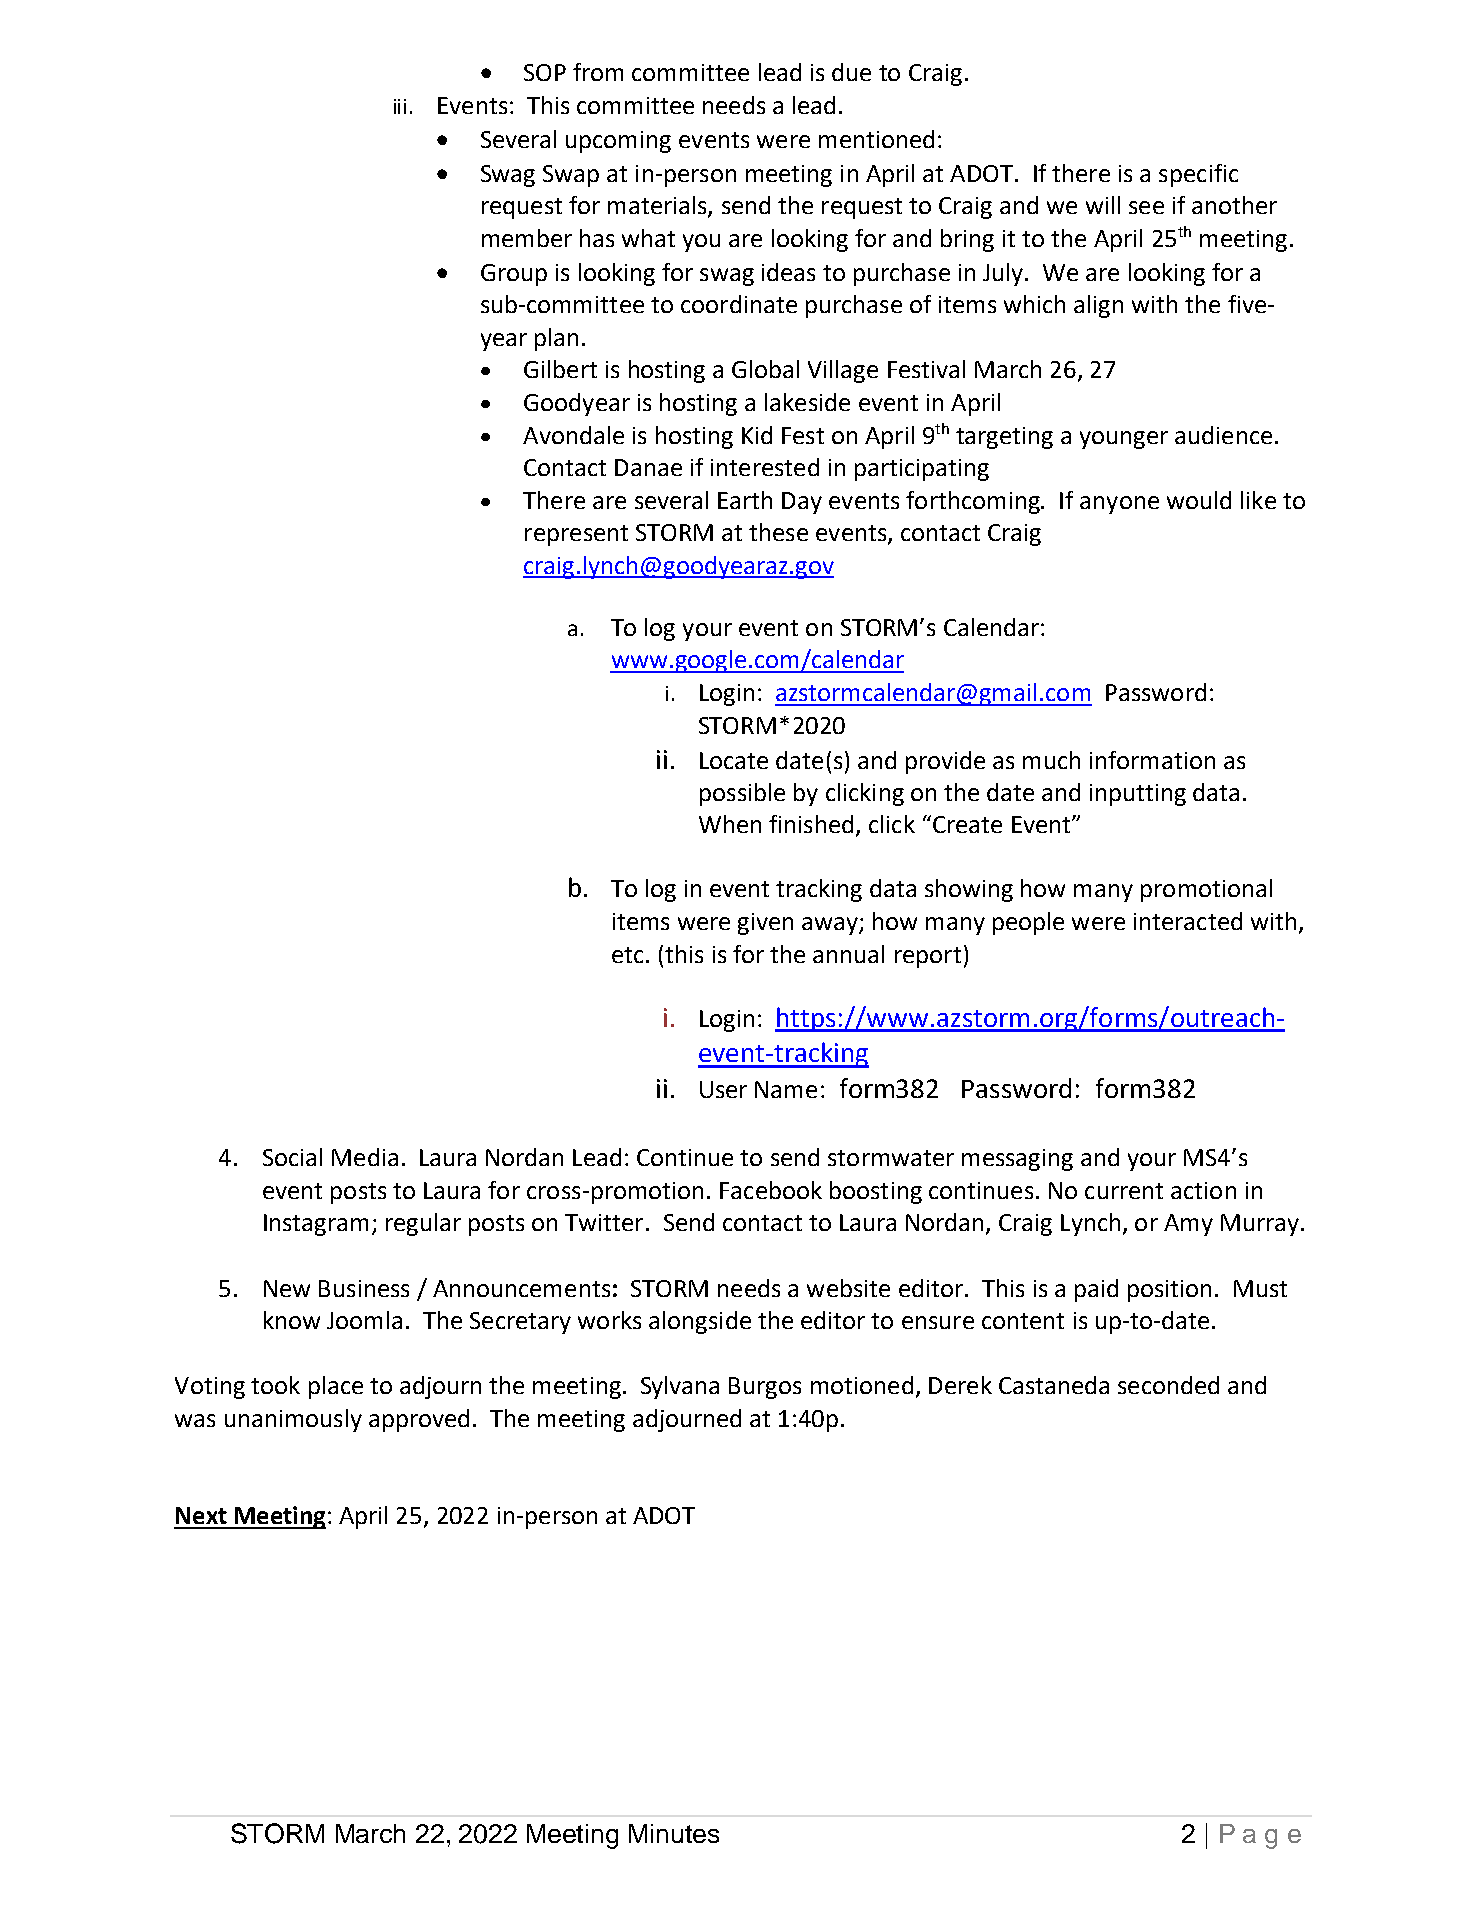  I want to click on Minutes, so click(674, 1833).
